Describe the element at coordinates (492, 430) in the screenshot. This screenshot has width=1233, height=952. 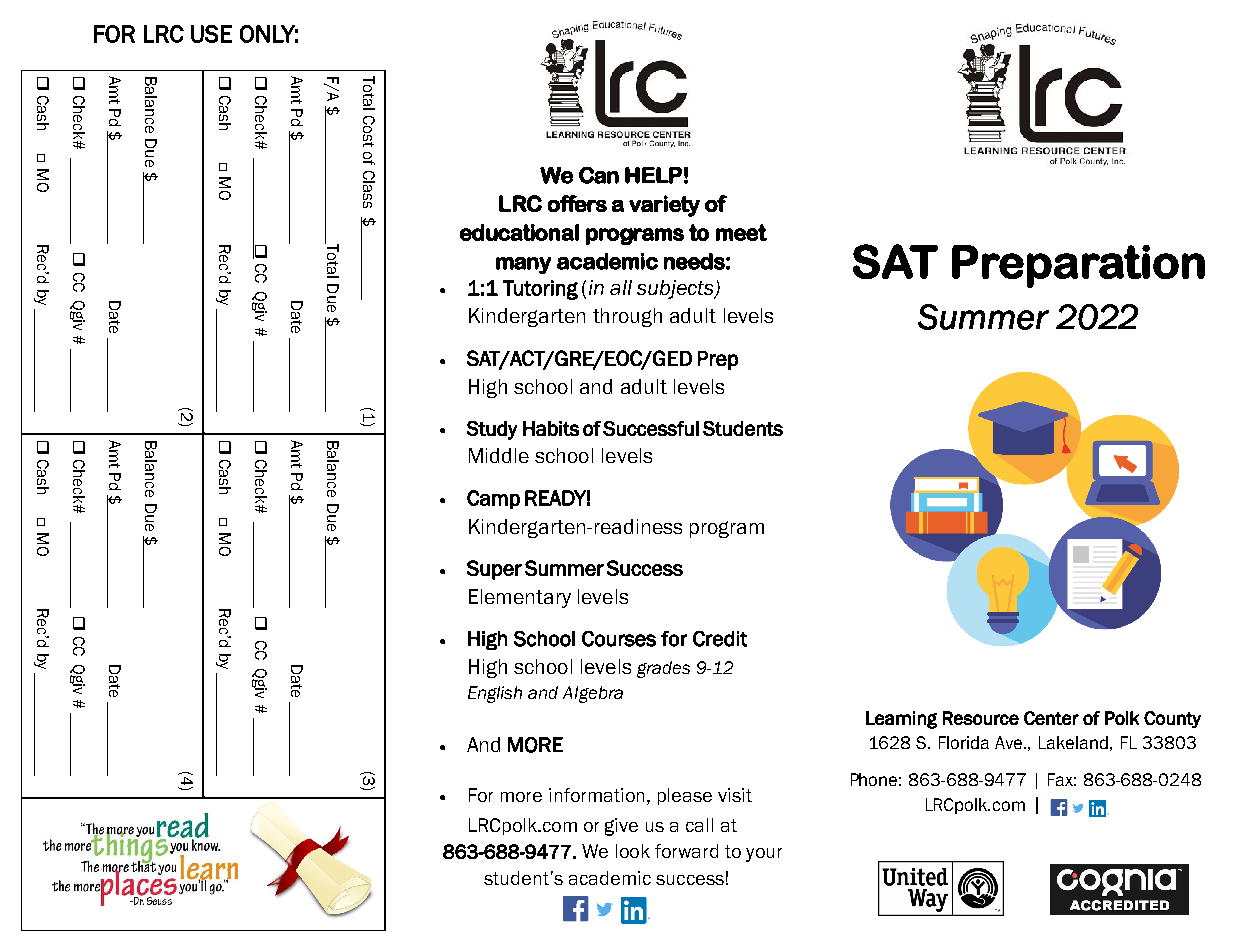
I see `Study` at that location.
